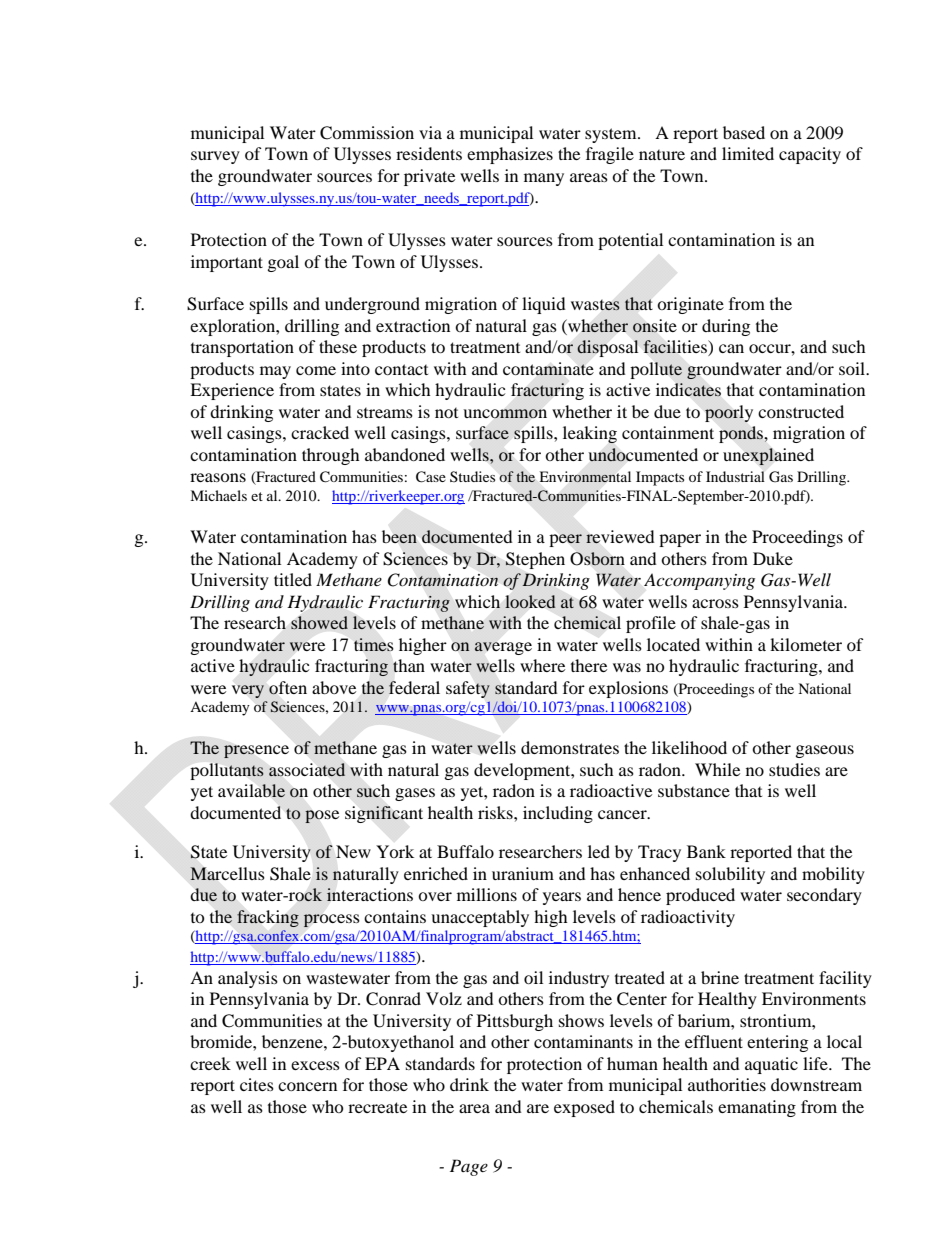 The image size is (952, 1233). What do you see at coordinates (544, 179) in the screenshot?
I see `many` at bounding box center [544, 179].
